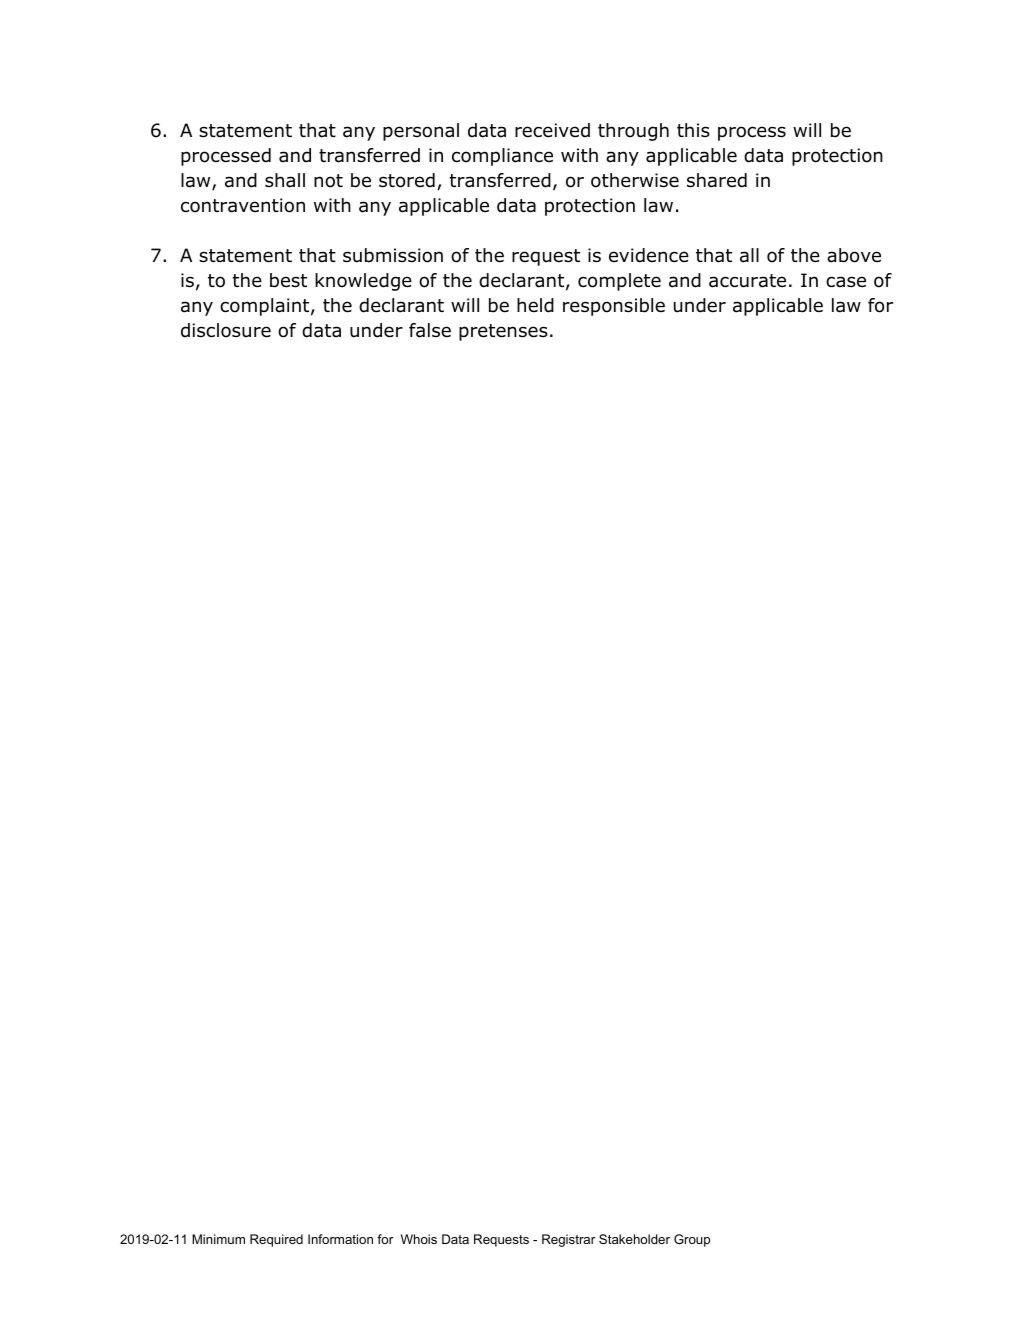 The image size is (1020, 1321). What do you see at coordinates (692, 1240) in the document?
I see `Group` at bounding box center [692, 1240].
